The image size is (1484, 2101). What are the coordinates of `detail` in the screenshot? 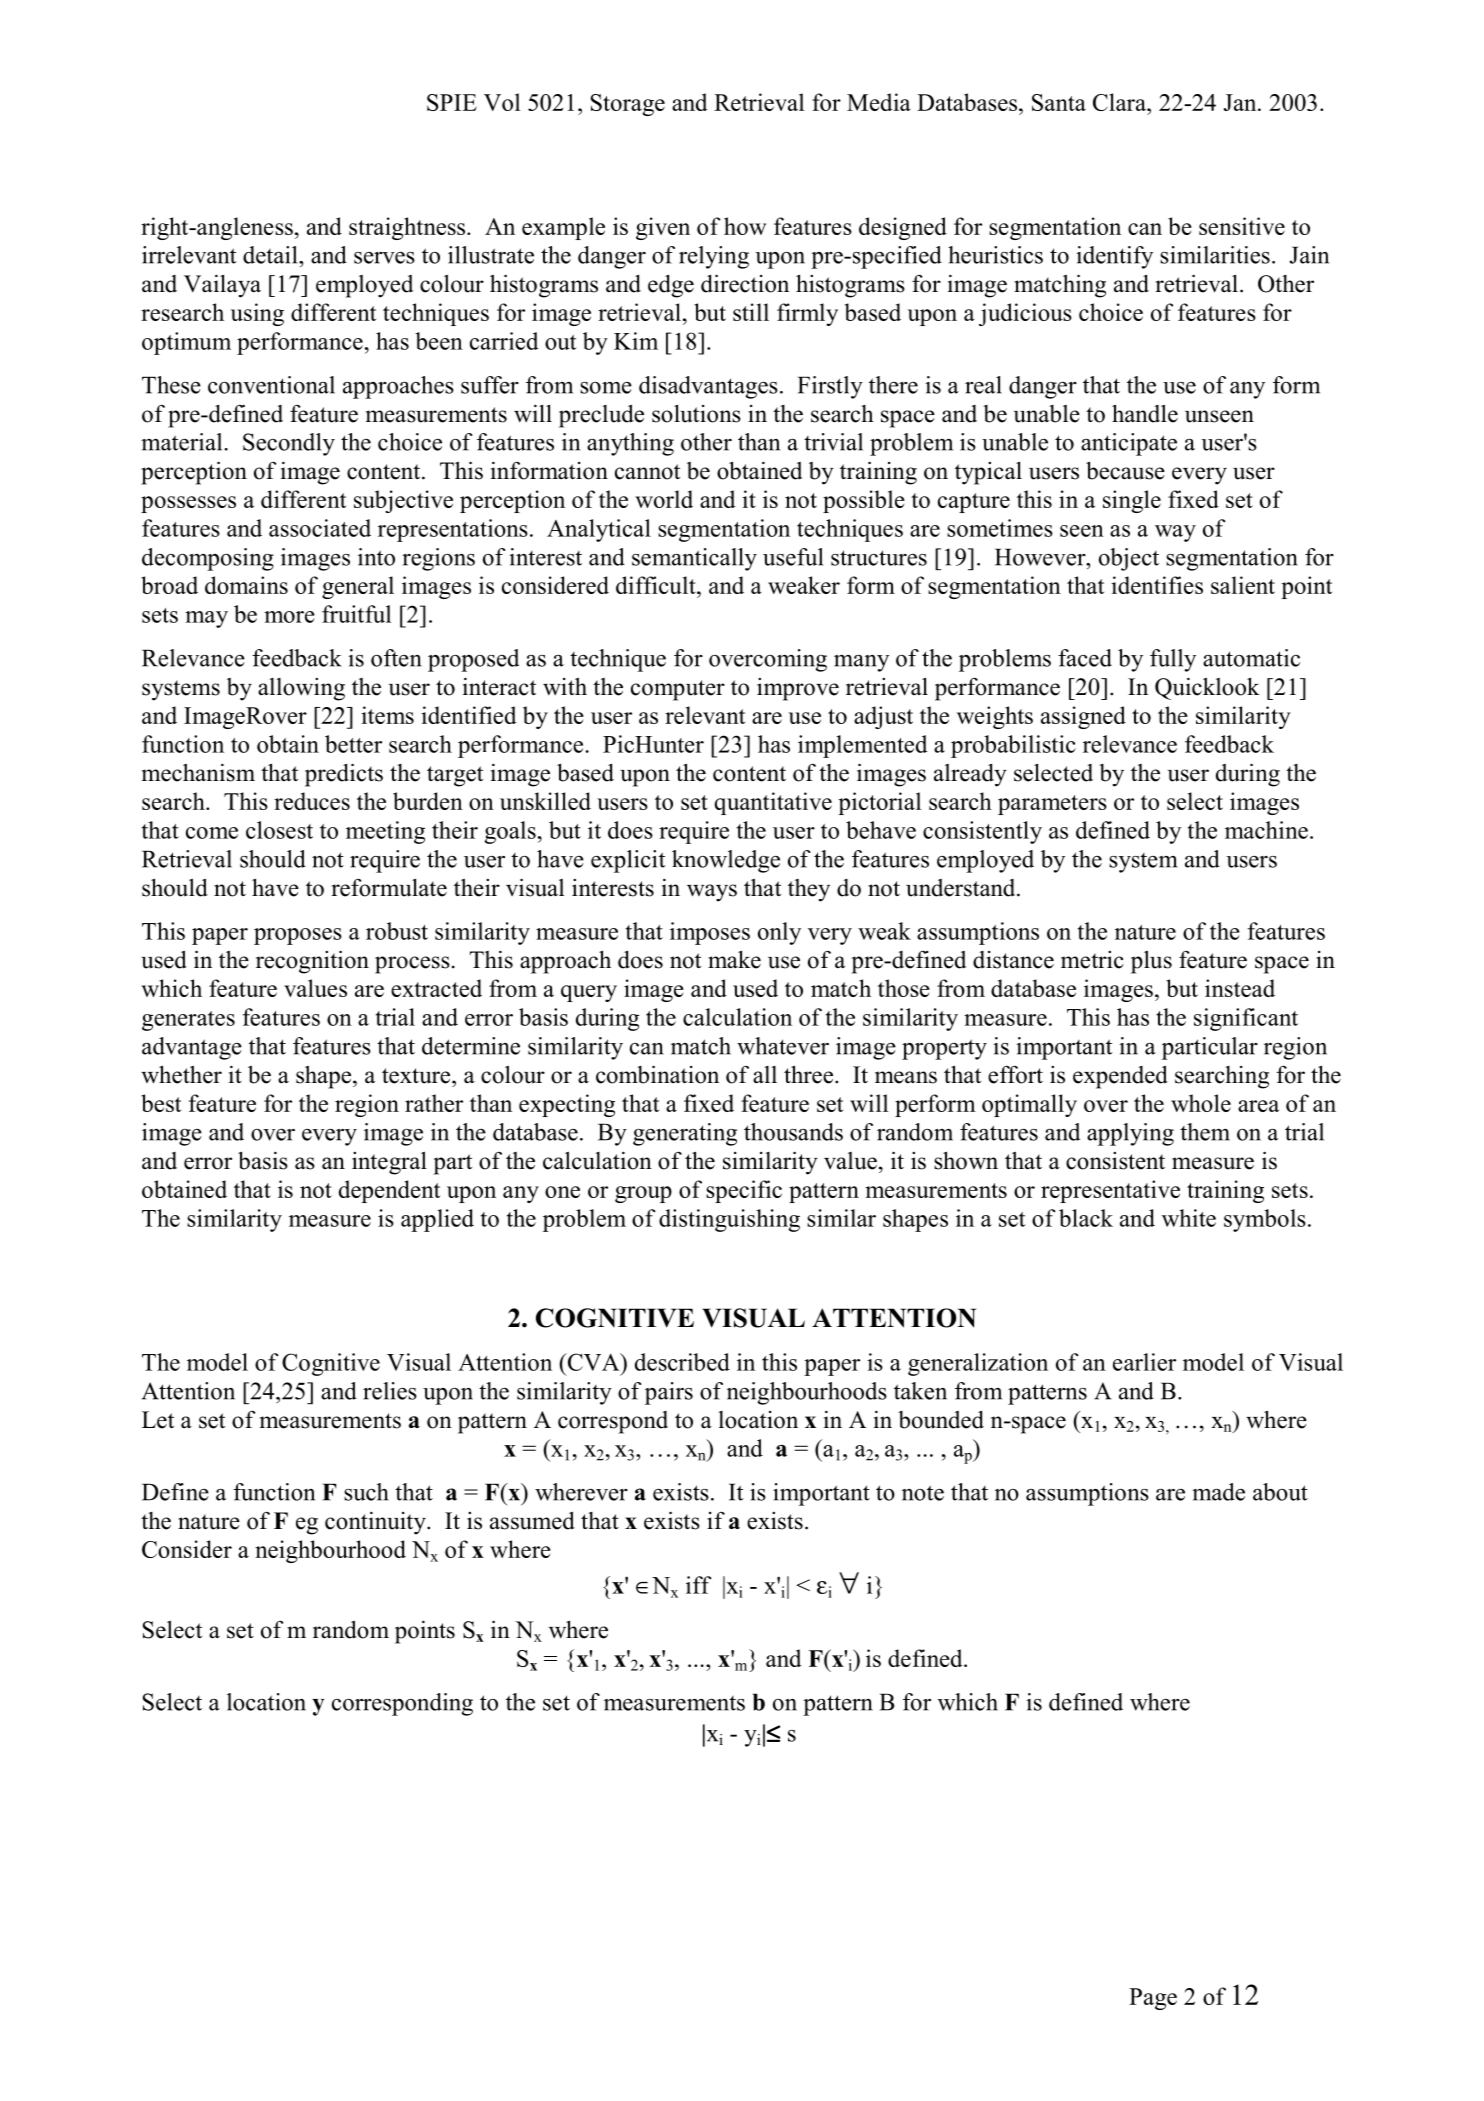 It's located at (271, 255).
